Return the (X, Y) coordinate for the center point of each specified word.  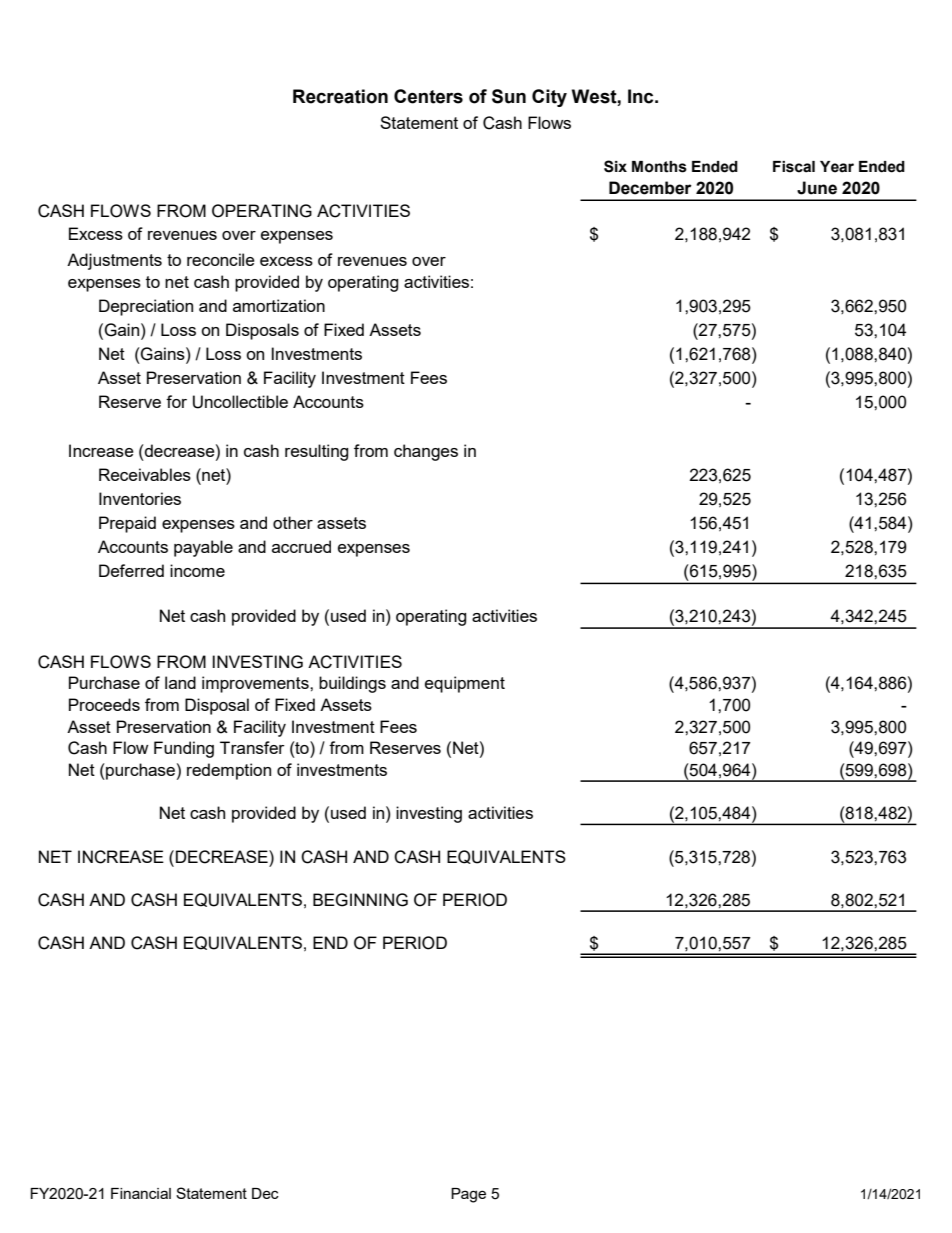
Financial (141, 1193)
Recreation (340, 96)
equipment (465, 684)
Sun (509, 96)
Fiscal (794, 167)
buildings (352, 684)
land (180, 682)
